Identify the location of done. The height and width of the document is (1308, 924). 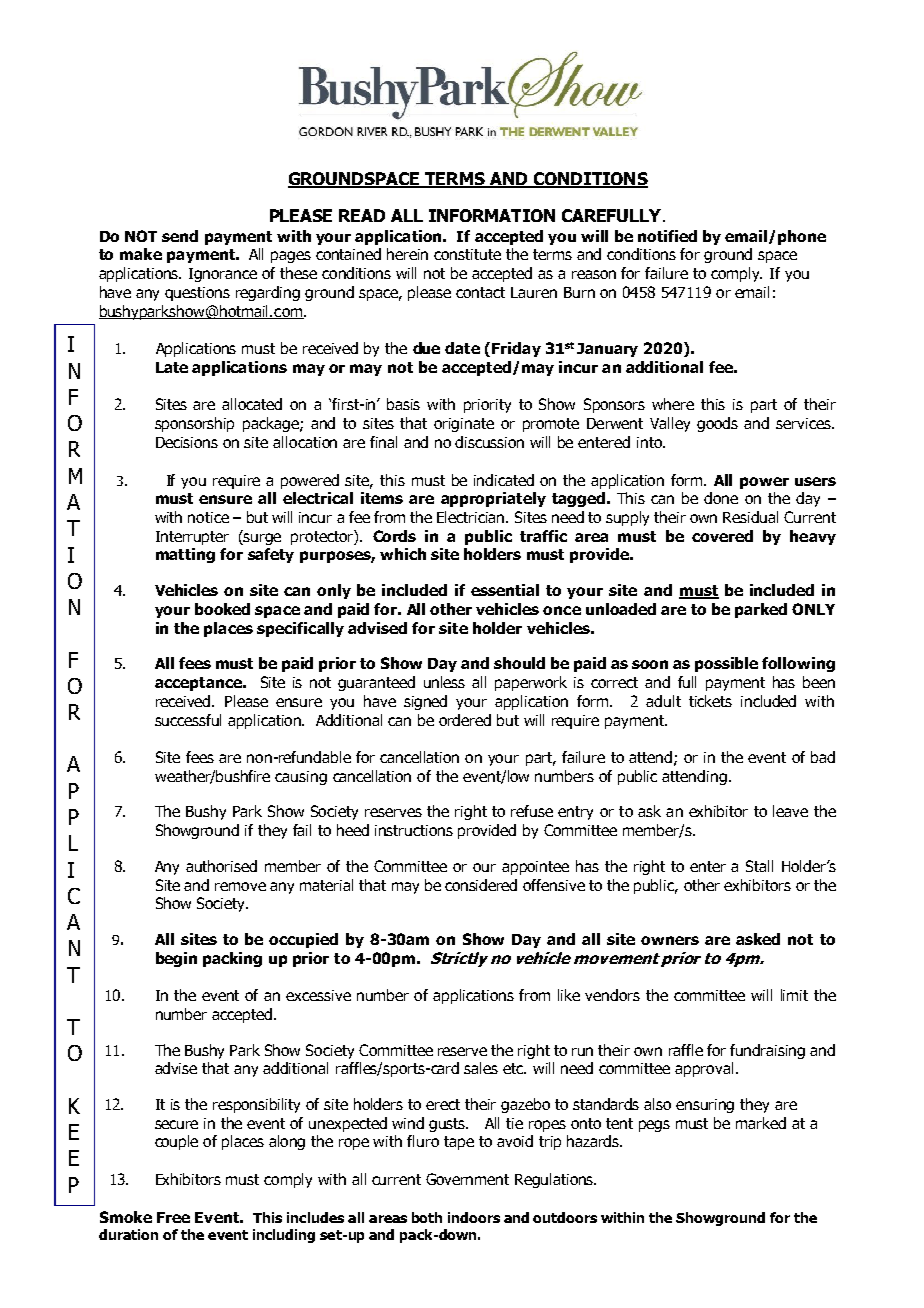
(721, 498).
